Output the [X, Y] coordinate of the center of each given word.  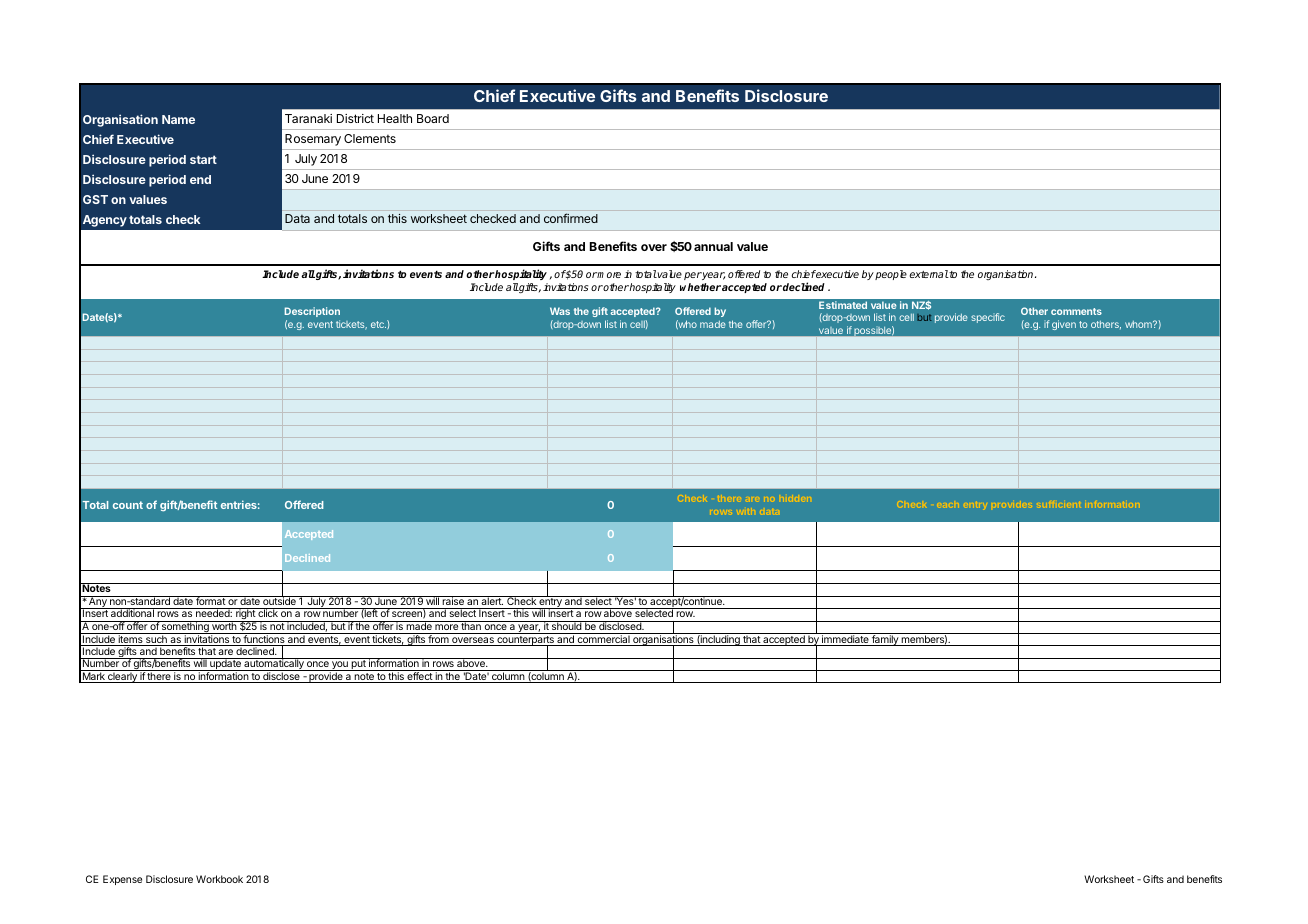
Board [433, 118]
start [203, 159]
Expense [122, 880]
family [885, 639]
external [929, 274]
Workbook [219, 879]
